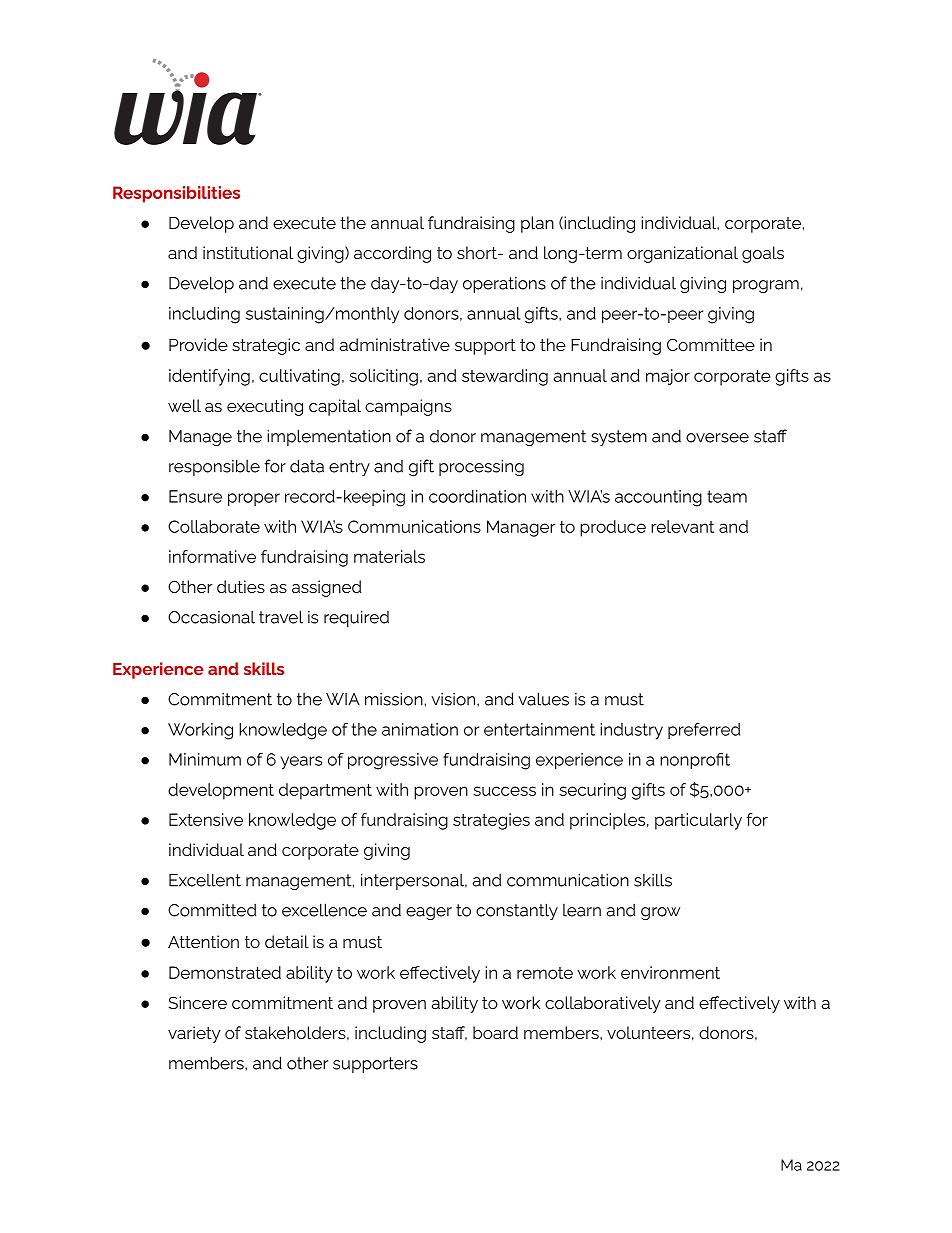 This screenshot has height=1233, width=952. What do you see at coordinates (248, 252) in the screenshot?
I see `institutional` at bounding box center [248, 252].
